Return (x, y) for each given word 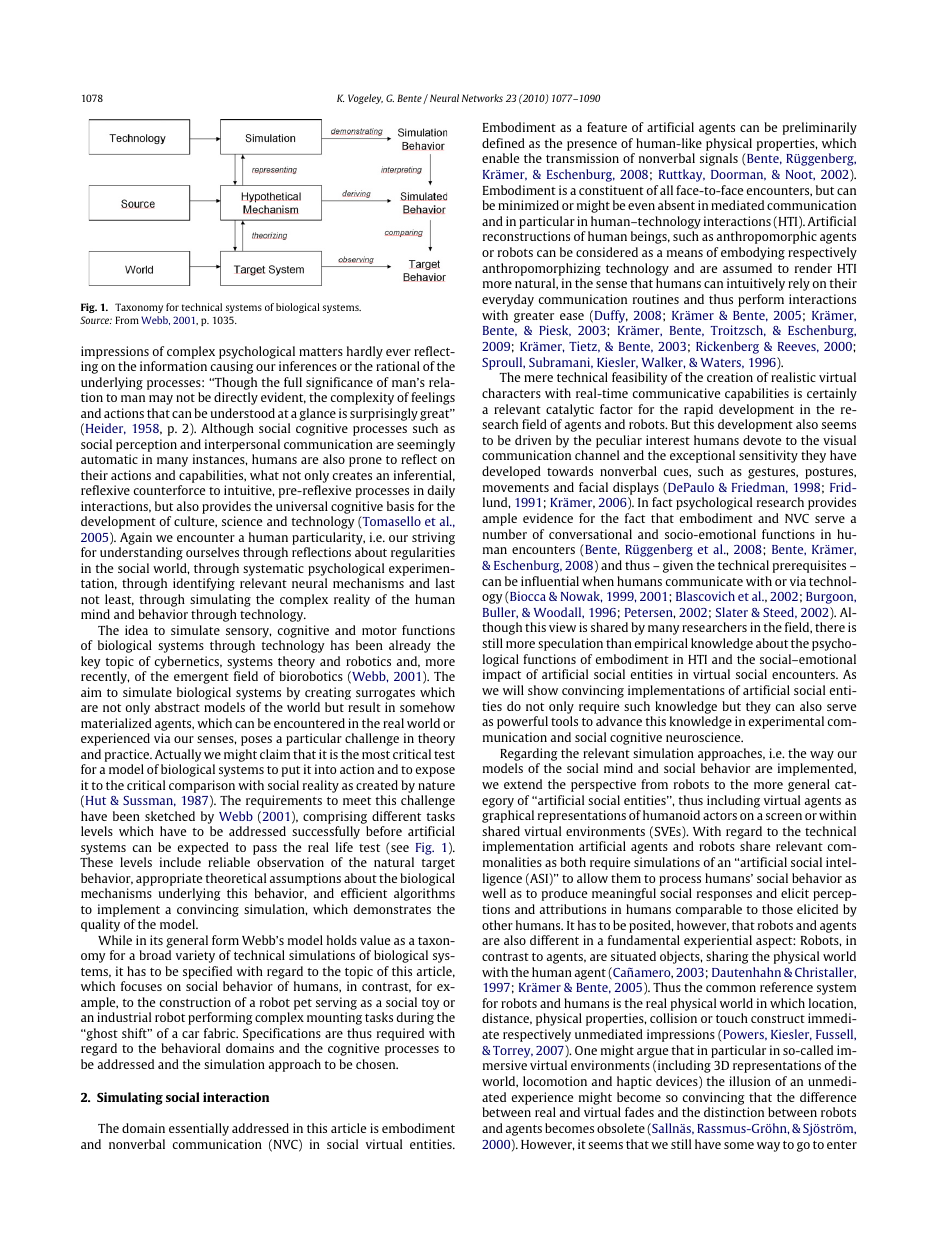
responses (724, 896)
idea (136, 630)
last (445, 583)
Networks (482, 98)
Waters (722, 363)
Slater (732, 612)
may (161, 400)
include (180, 862)
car (190, 1034)
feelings (433, 398)
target (438, 864)
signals (719, 159)
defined (503, 143)
